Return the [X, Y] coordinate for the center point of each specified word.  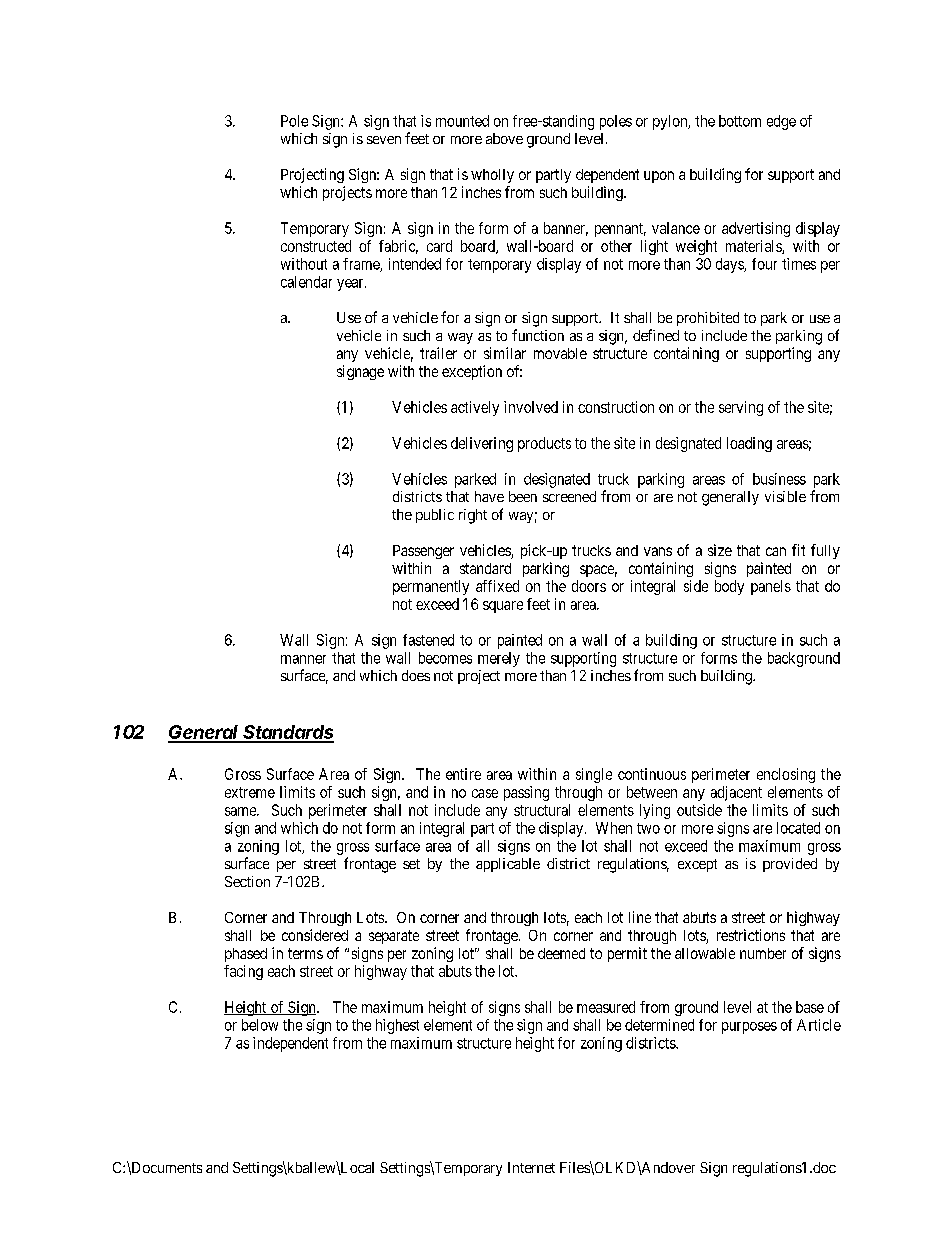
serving [741, 408]
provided [790, 865]
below [260, 1025]
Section [247, 881]
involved [531, 407]
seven [384, 140]
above [504, 138]
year [351, 285]
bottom [740, 121]
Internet [531, 1167]
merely [499, 659]
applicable [508, 865]
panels [771, 587]
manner [303, 659]
